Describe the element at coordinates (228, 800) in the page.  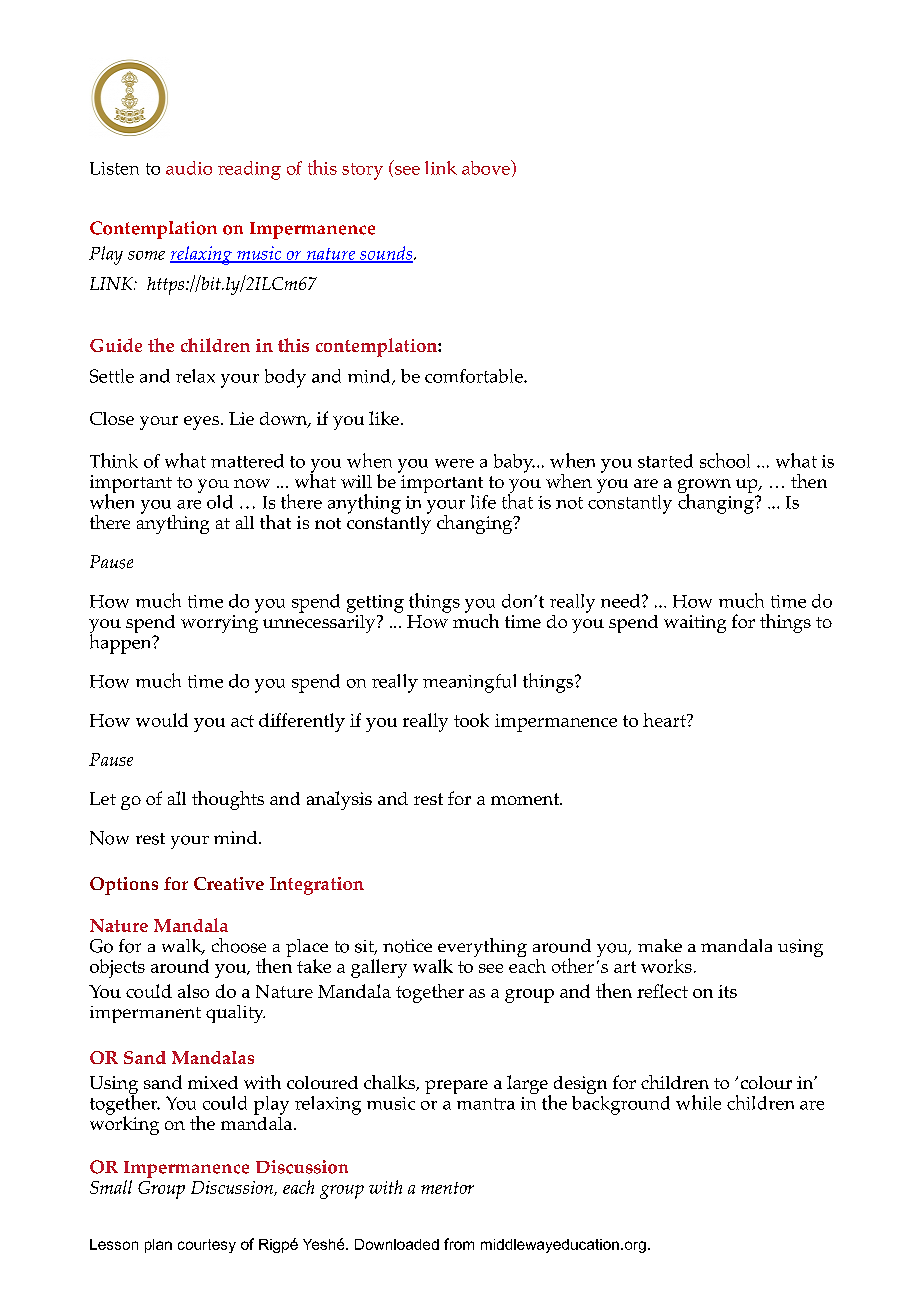
I see `thoughts` at that location.
